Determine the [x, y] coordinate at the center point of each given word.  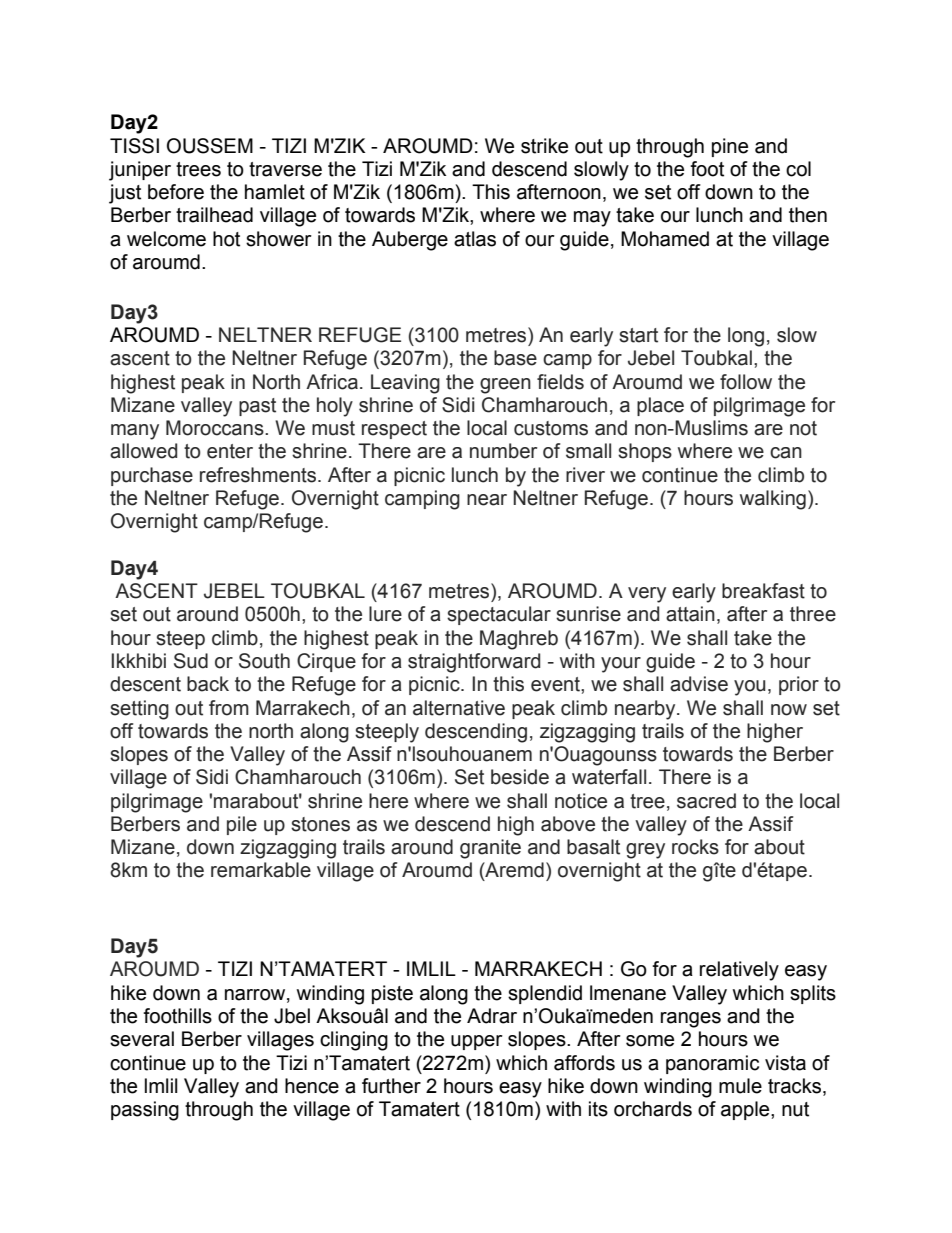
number [503, 451]
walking [773, 500]
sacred [706, 801]
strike [544, 146]
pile [242, 825]
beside [520, 777]
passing [145, 1111]
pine [730, 147]
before [176, 192]
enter [230, 451]
